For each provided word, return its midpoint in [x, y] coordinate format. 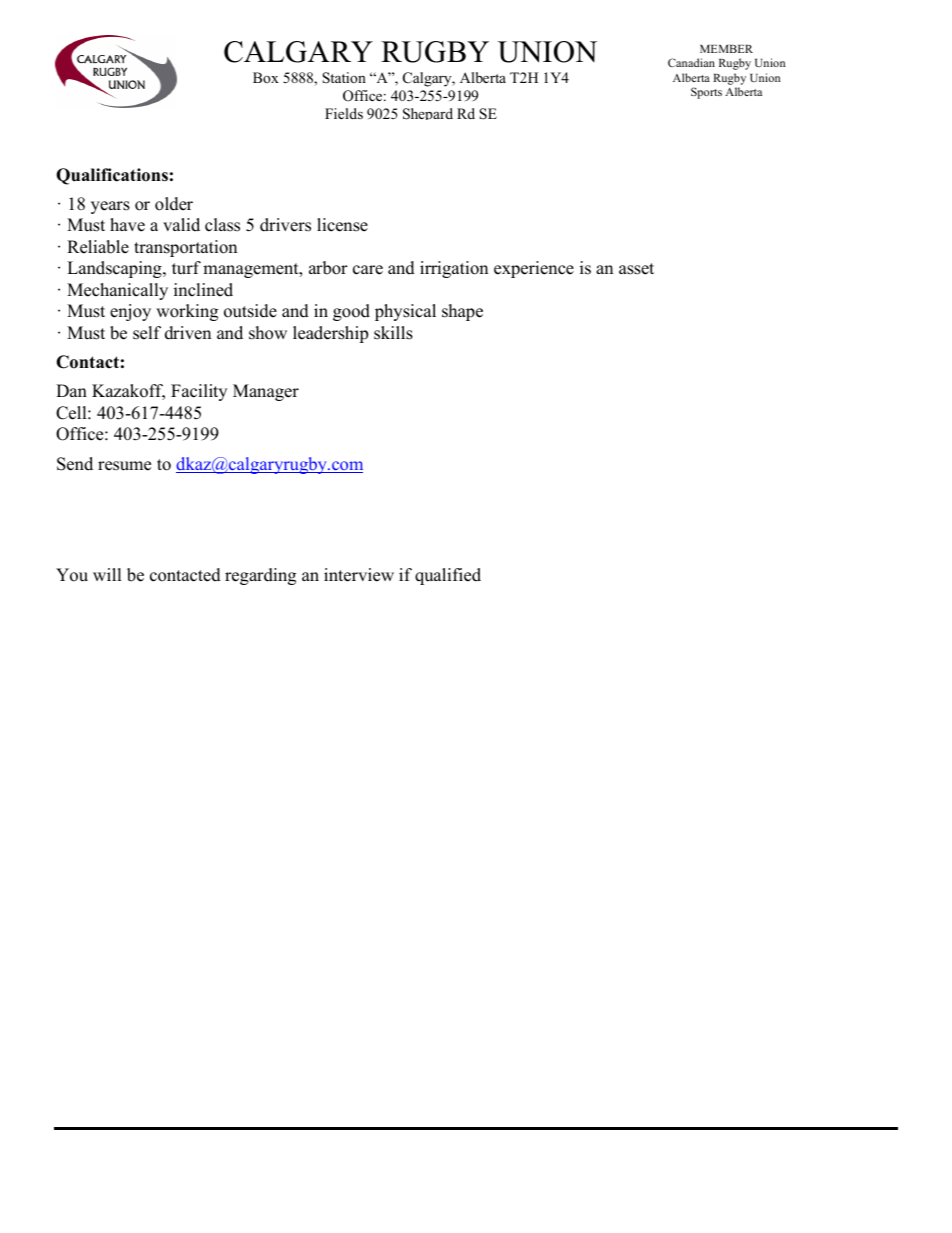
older [174, 204]
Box [266, 77]
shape [462, 312]
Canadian [691, 62]
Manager [266, 392]
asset [636, 269]
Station [344, 78]
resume [124, 466]
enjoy [130, 312]
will [107, 574]
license [342, 225]
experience [534, 269]
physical [405, 312]
